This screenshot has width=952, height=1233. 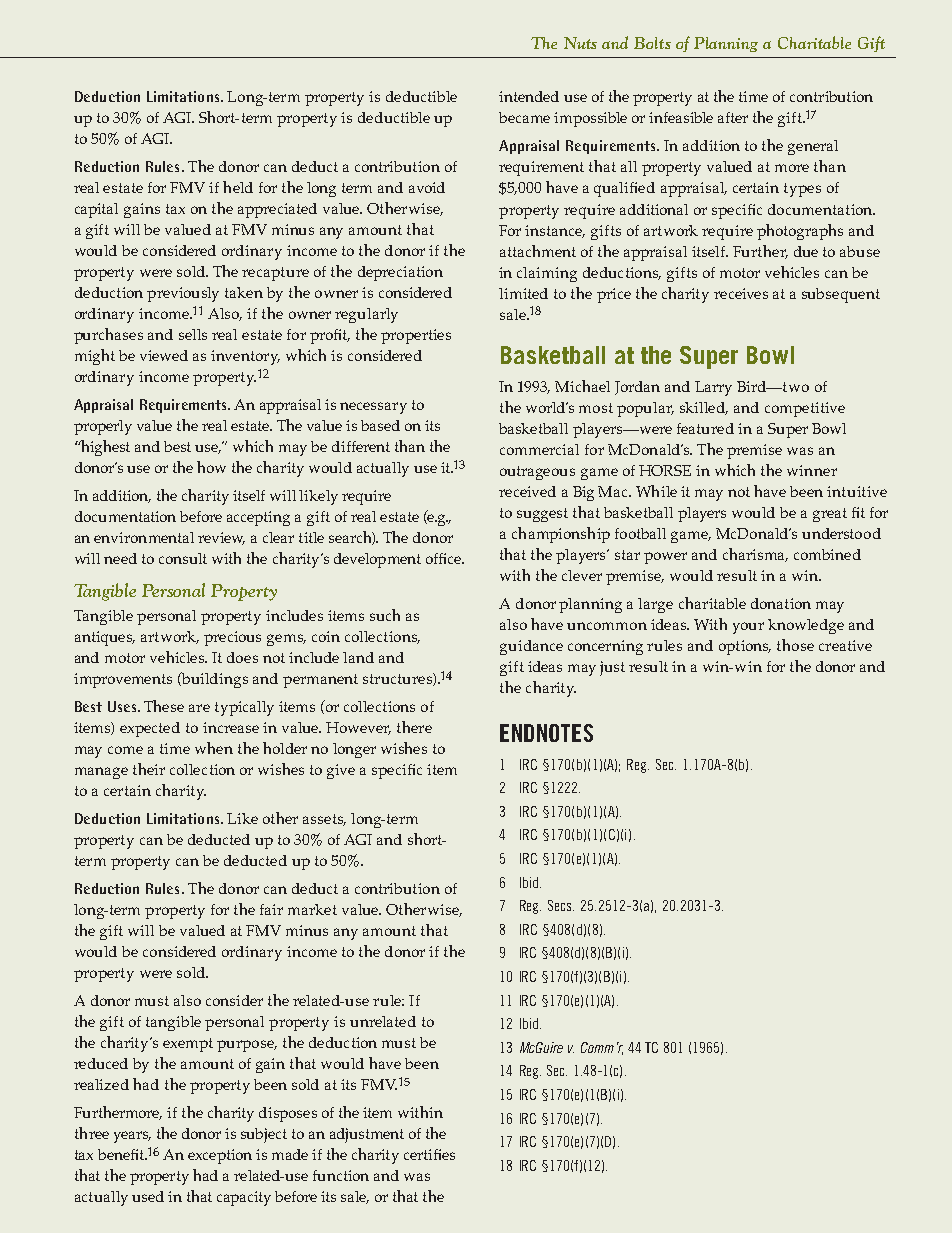 What do you see at coordinates (149, 769) in the screenshot?
I see `their` at bounding box center [149, 769].
